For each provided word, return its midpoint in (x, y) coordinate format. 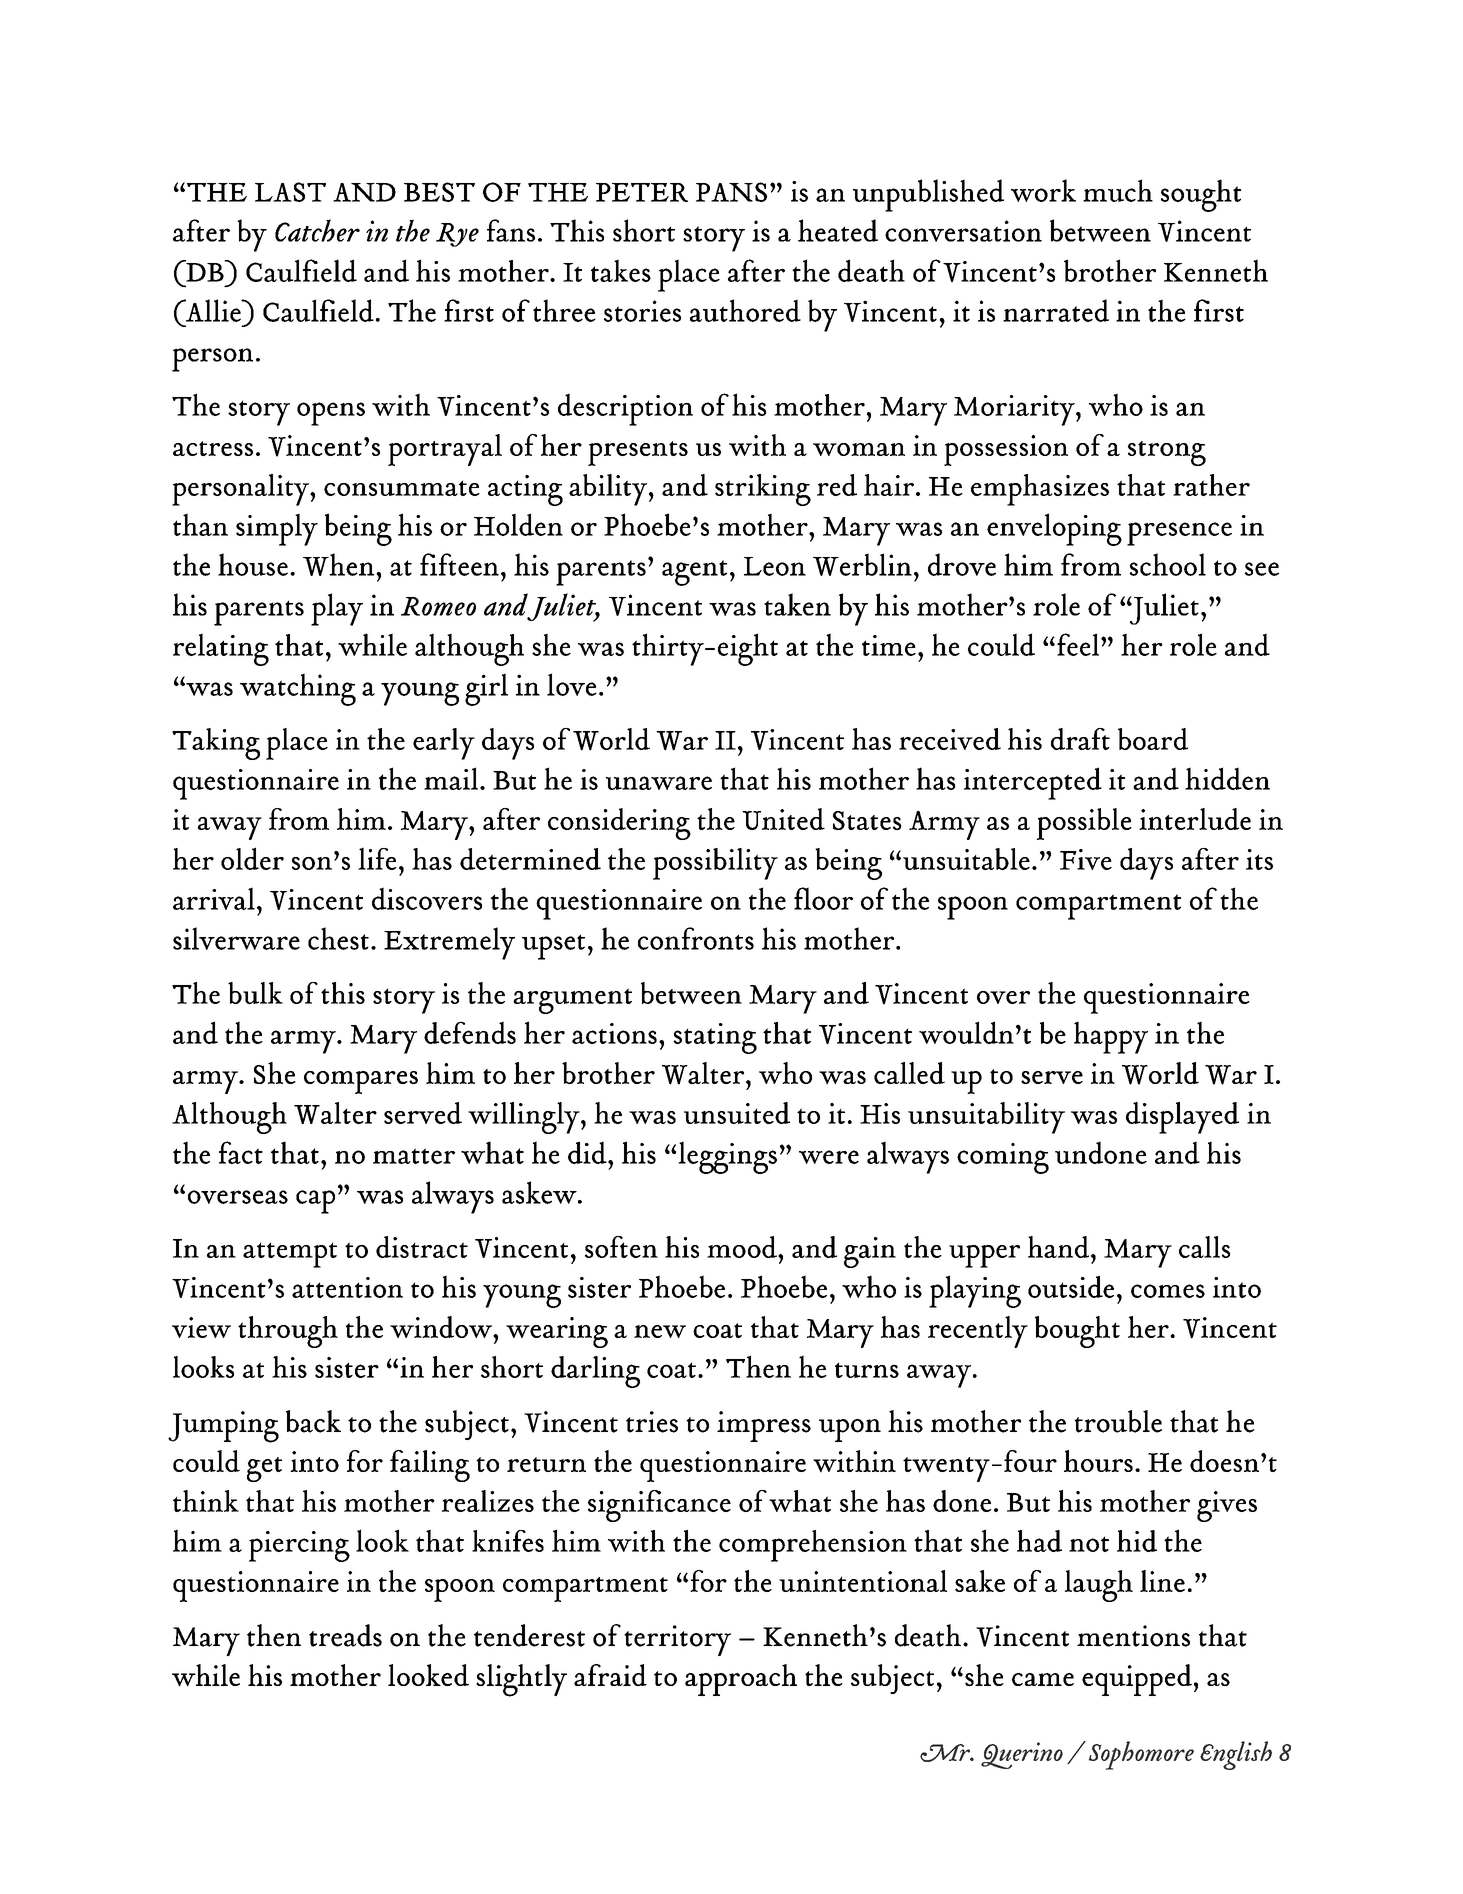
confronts (696, 938)
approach (741, 1680)
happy (1111, 1037)
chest (338, 938)
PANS (731, 192)
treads (345, 1635)
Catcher (317, 230)
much (1118, 190)
